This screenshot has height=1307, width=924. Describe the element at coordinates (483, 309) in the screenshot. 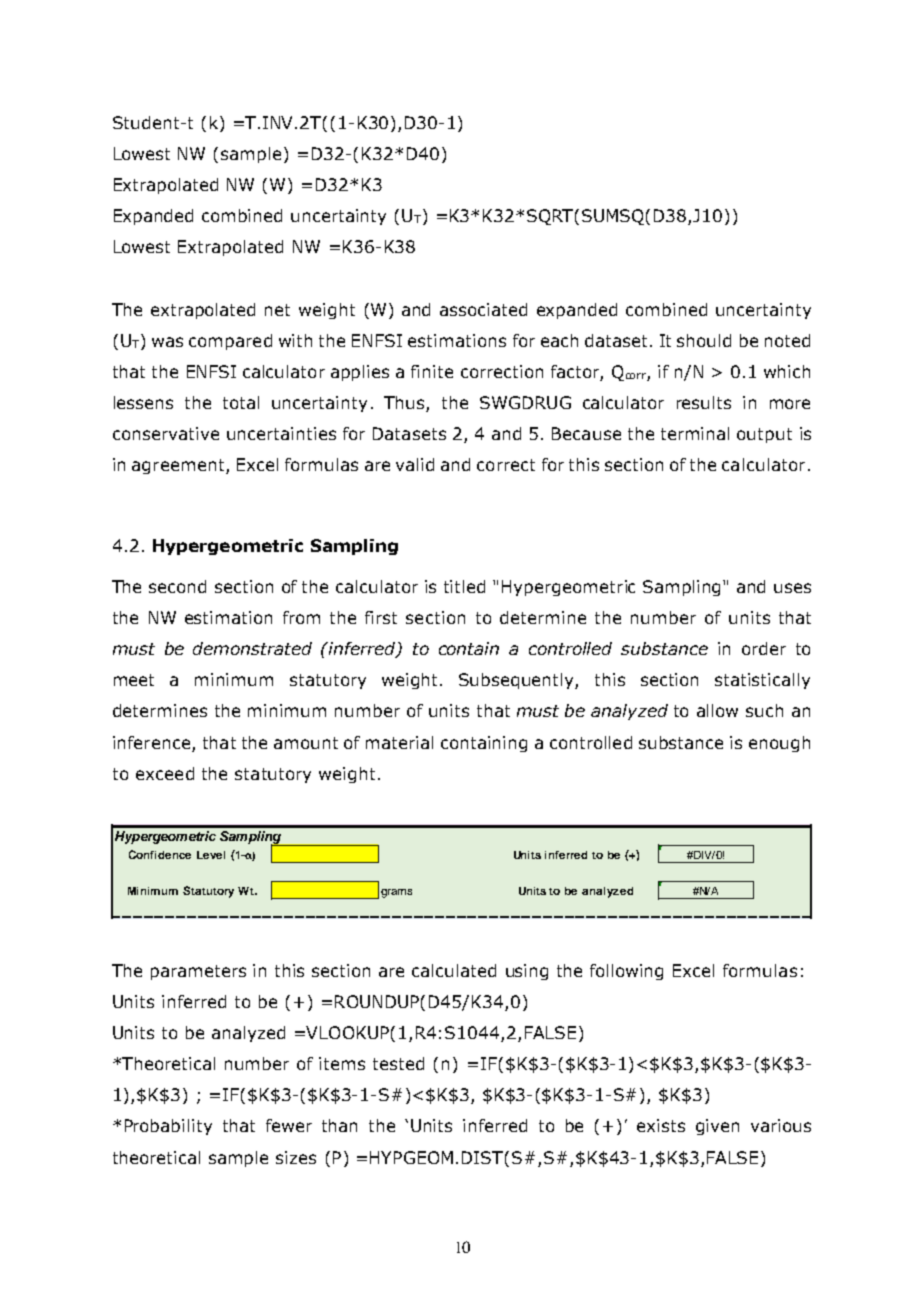

I see `associated` at that location.
